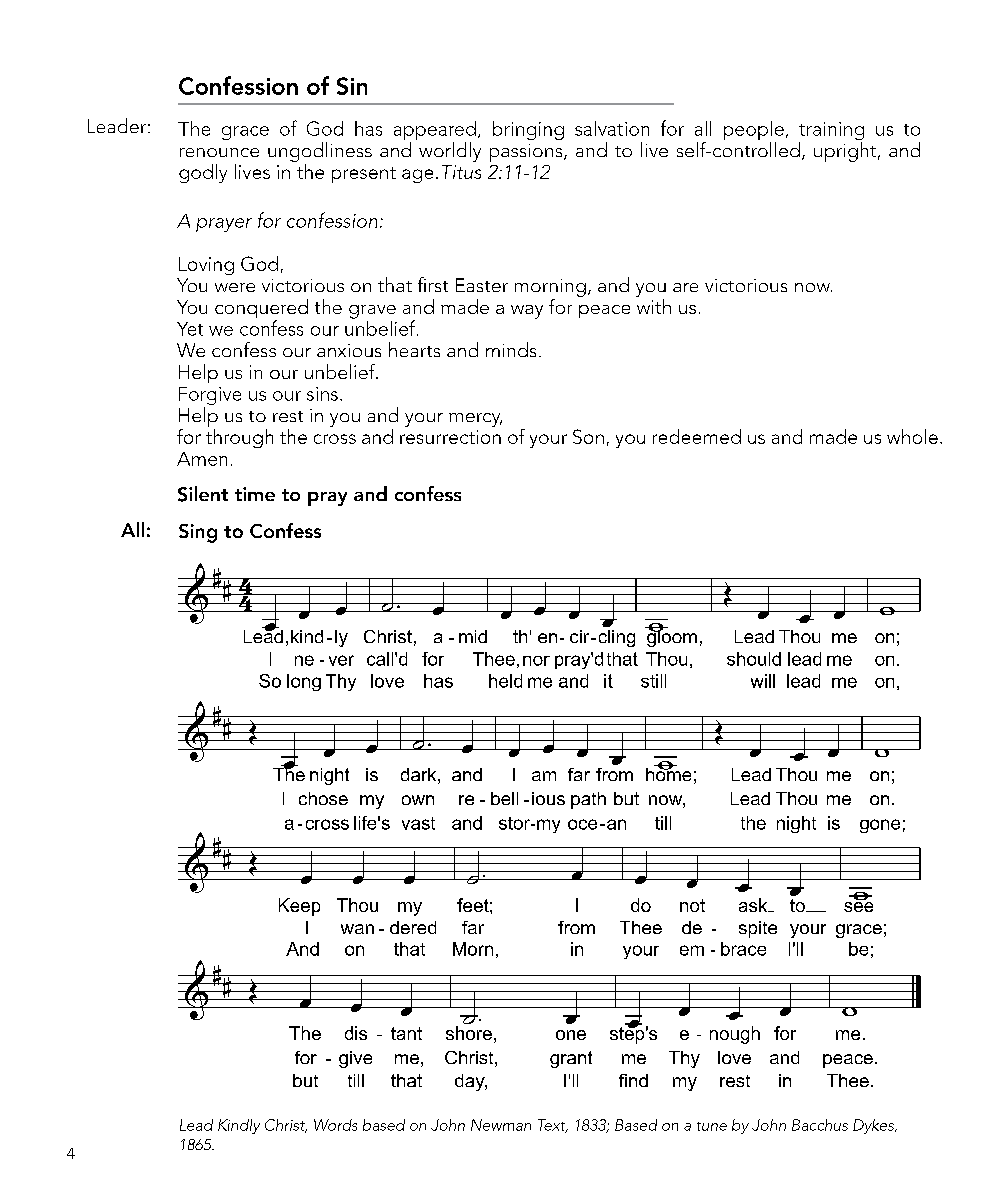 This screenshot has width=991, height=1204. I want to click on grant, so click(571, 1059).
